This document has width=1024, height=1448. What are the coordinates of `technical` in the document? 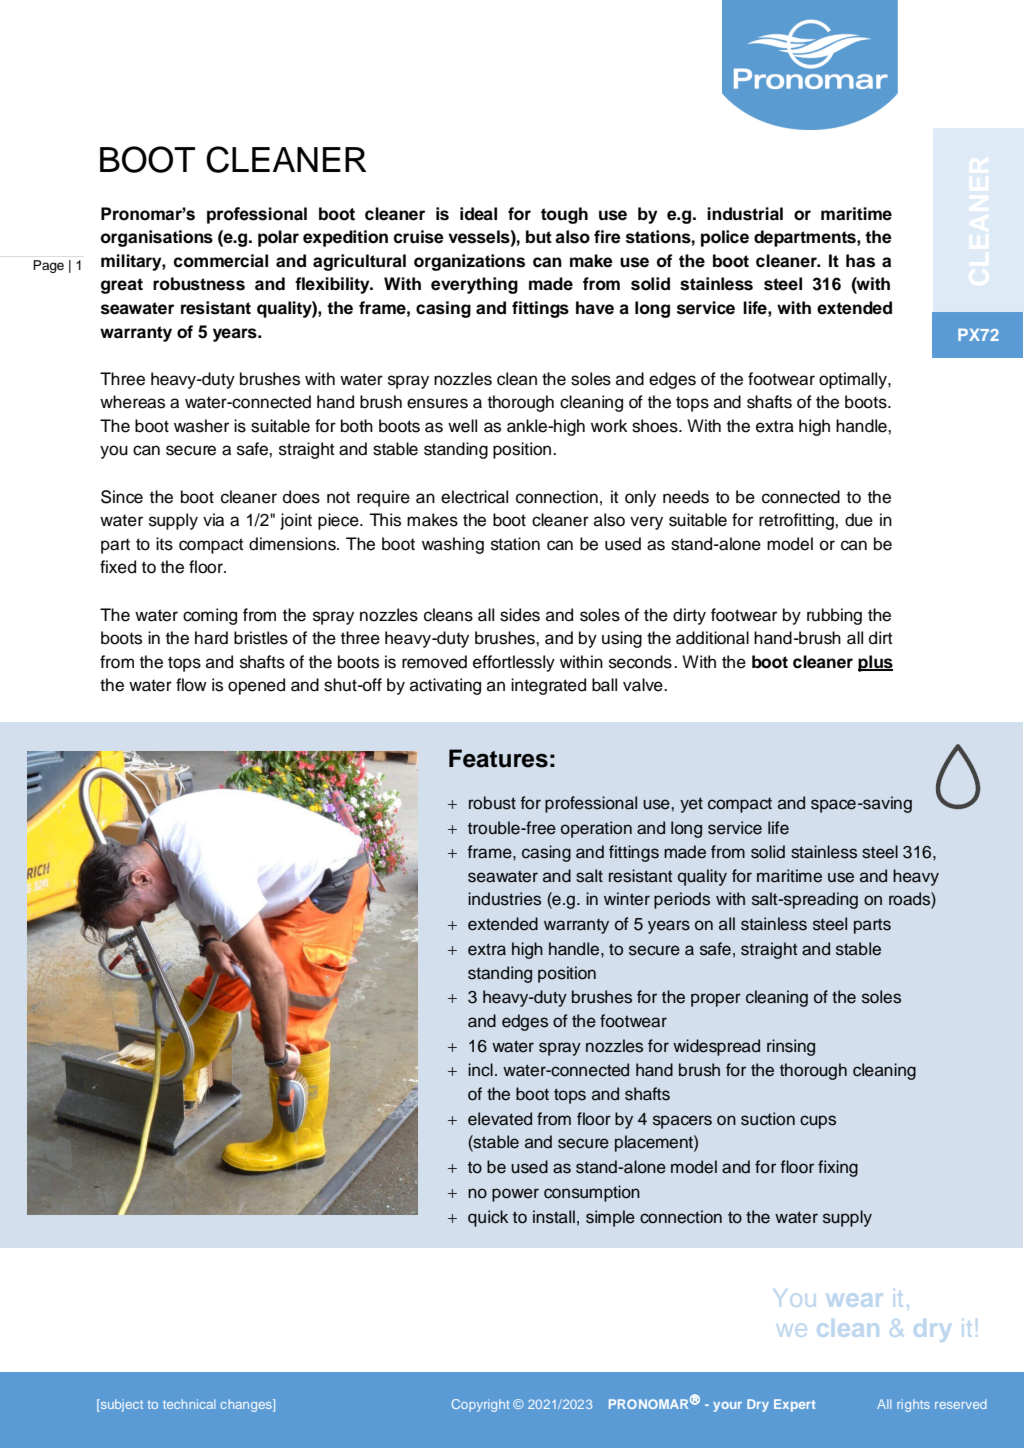 It's located at (189, 1404).
